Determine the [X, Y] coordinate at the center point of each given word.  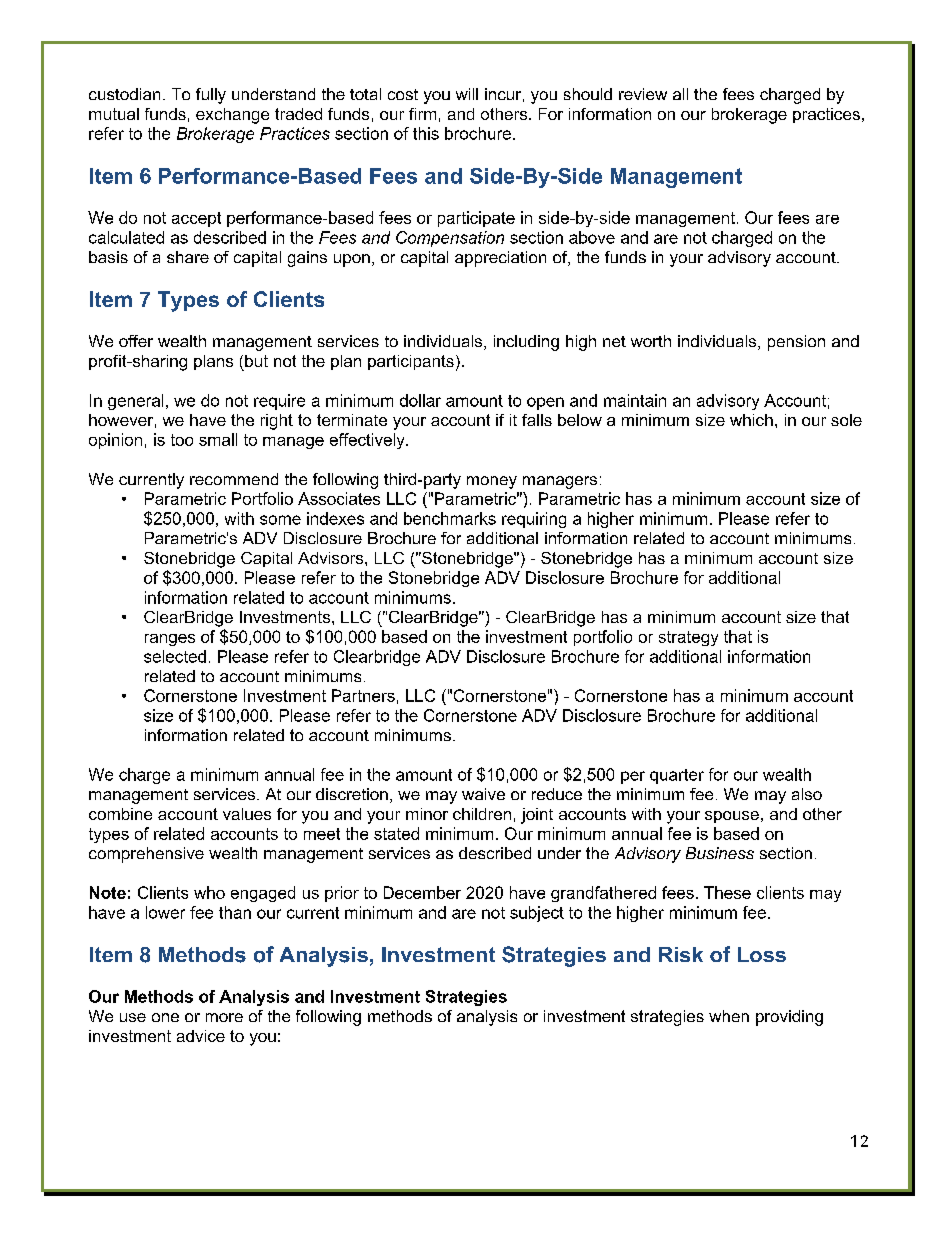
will [467, 94]
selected [175, 656]
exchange [232, 116]
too [182, 440]
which [751, 420]
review [643, 94]
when [729, 1016]
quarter [677, 776]
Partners [363, 695]
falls [537, 420]
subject [537, 914]
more [224, 1017]
